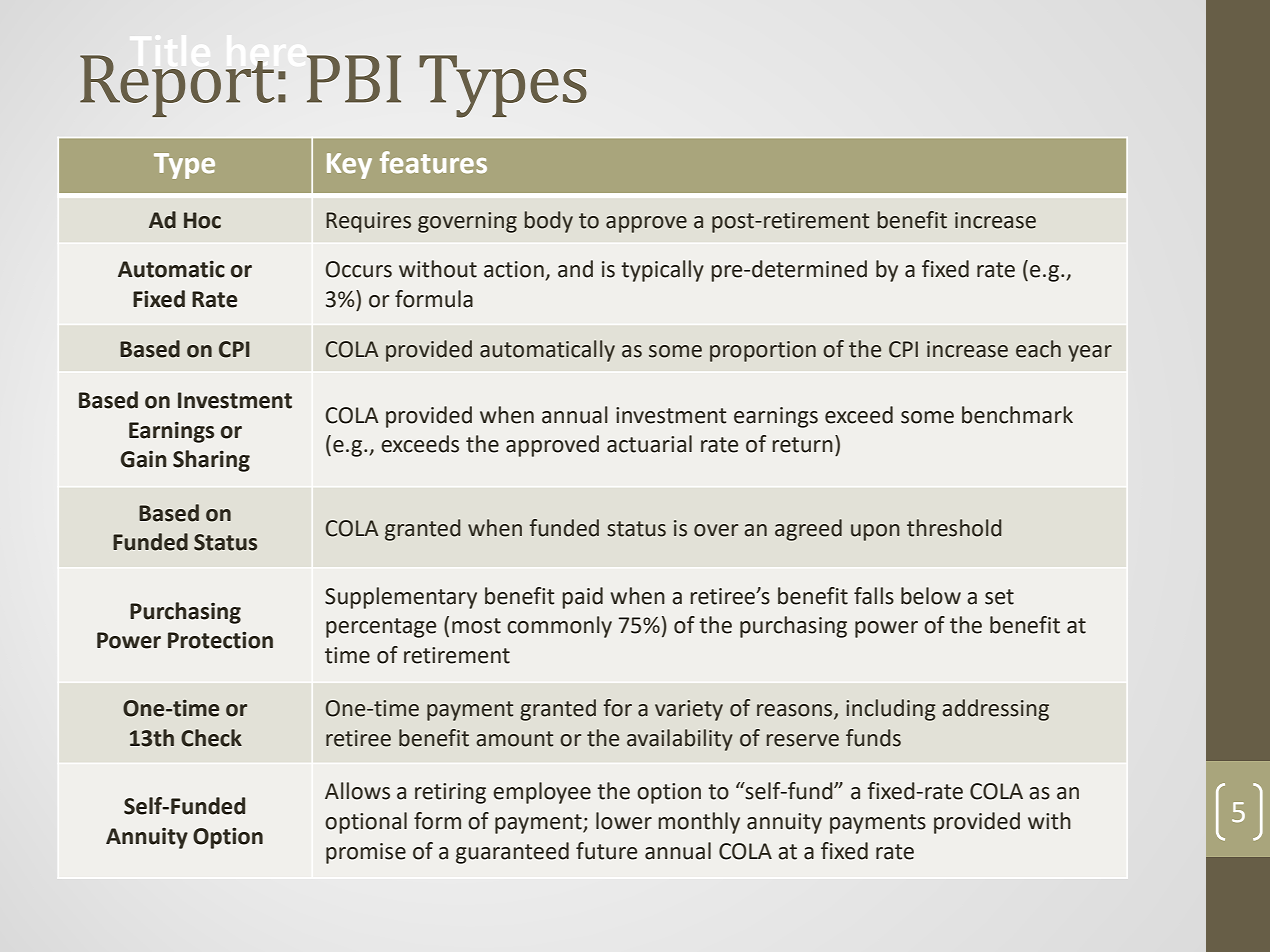  What do you see at coordinates (366, 853) in the screenshot?
I see `promise` at bounding box center [366, 853].
